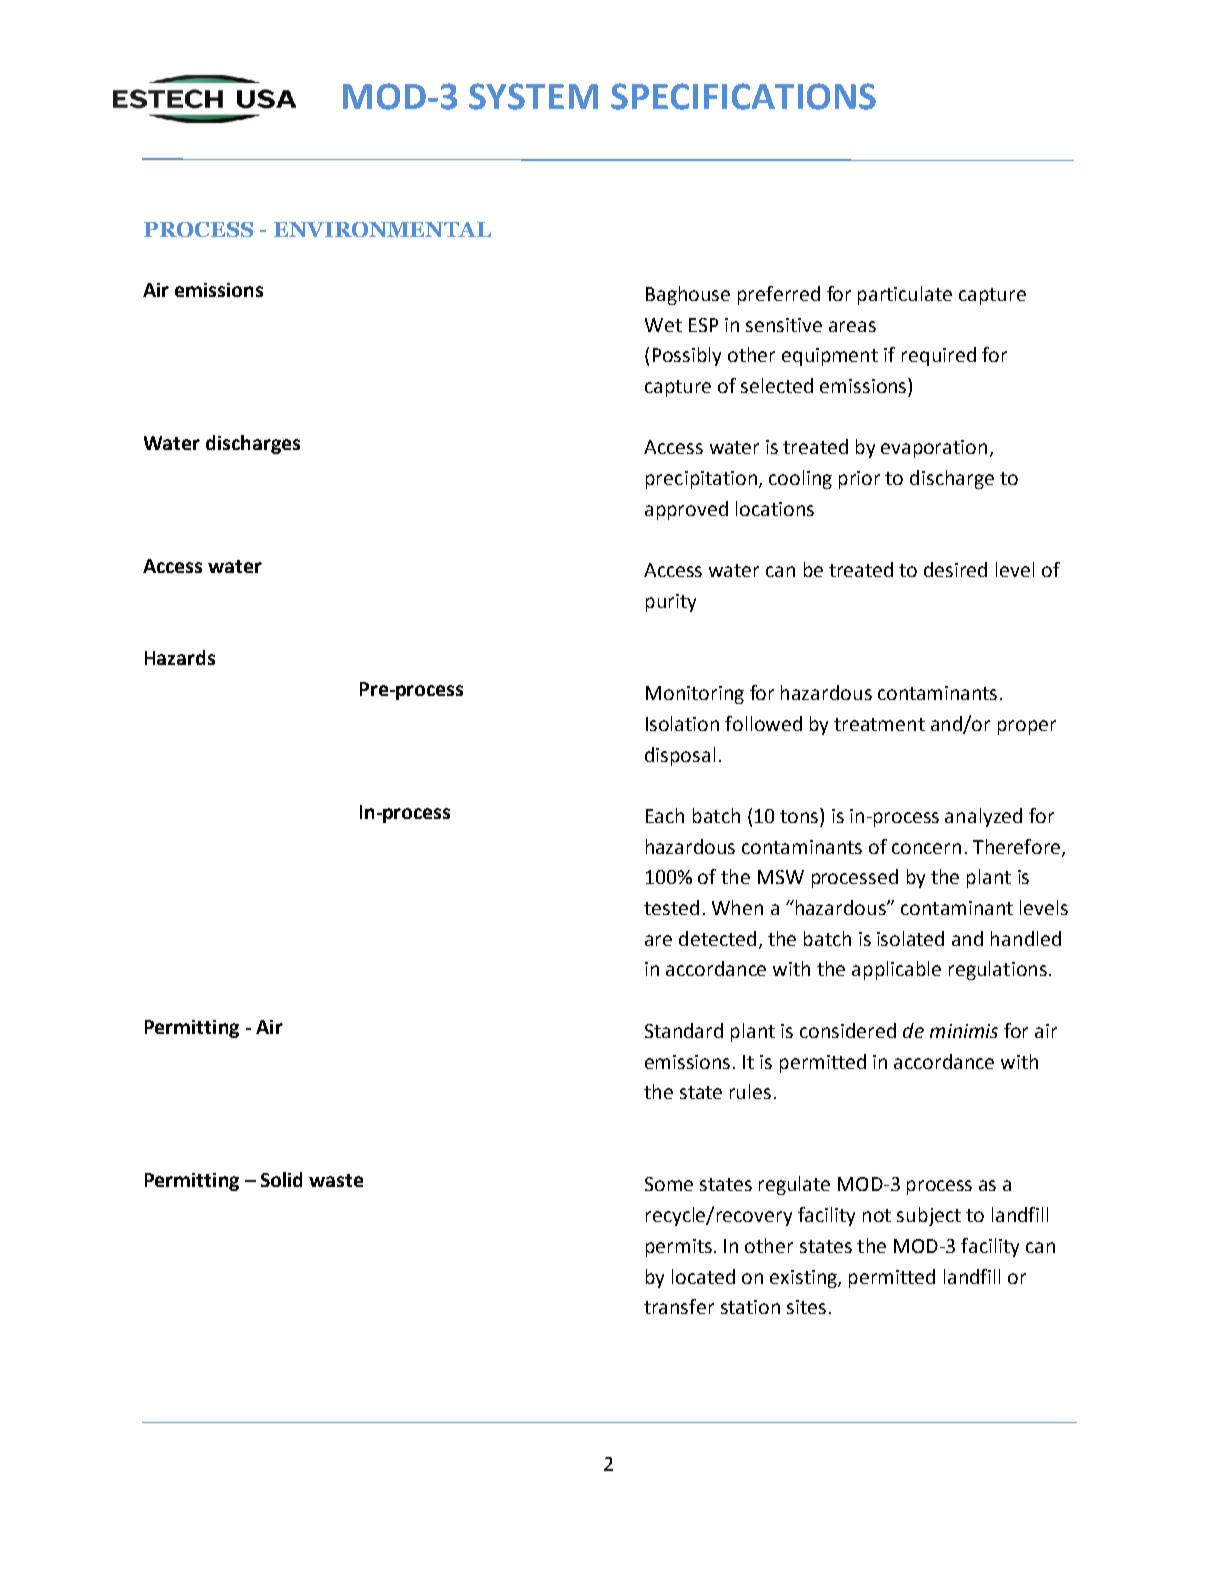 This page has width=1217, height=1575. Describe the element at coordinates (687, 356) in the page. I see `Possibly` at that location.
